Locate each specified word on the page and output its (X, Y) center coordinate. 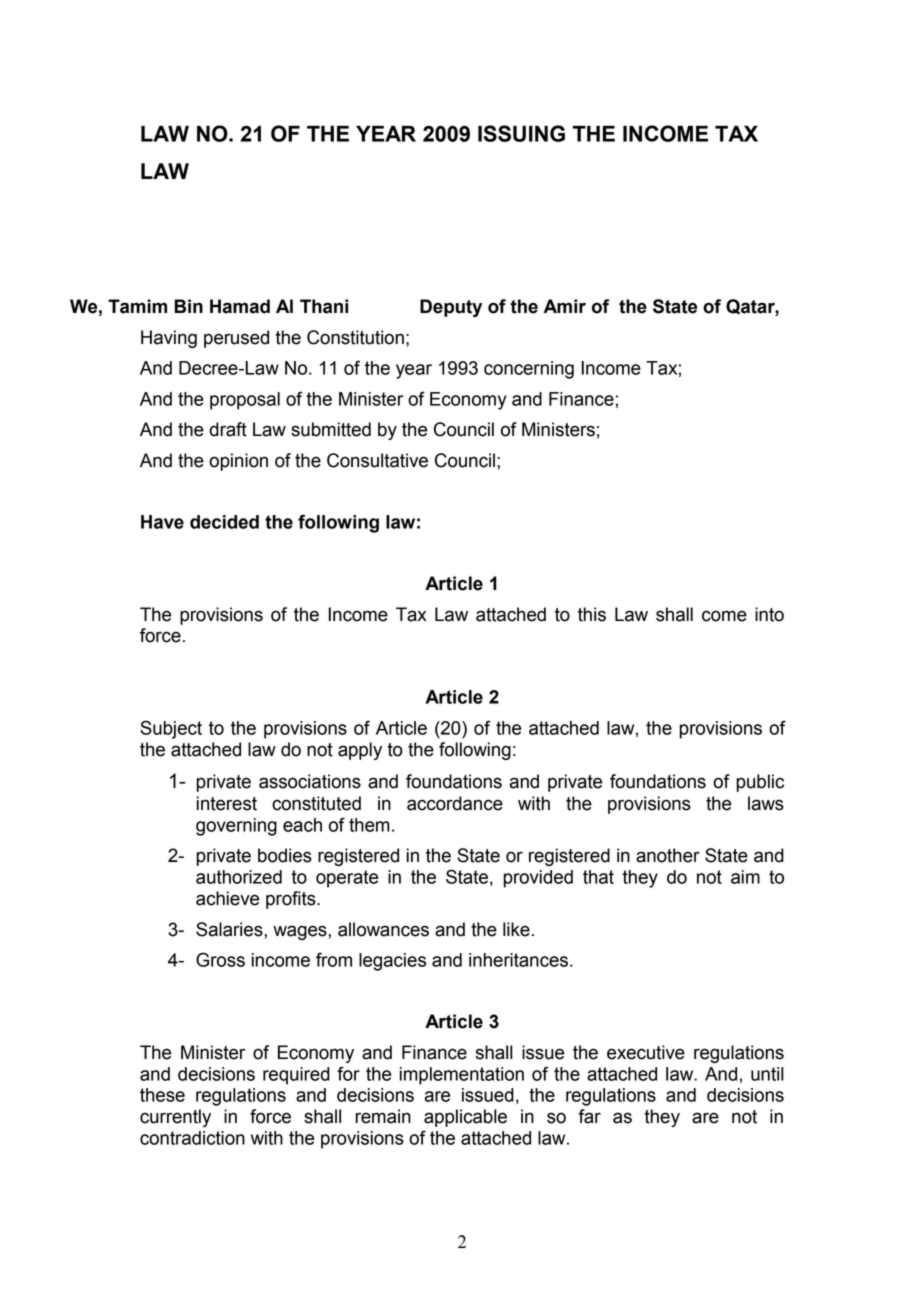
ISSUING (521, 133)
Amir (564, 306)
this (592, 614)
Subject (171, 729)
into (769, 614)
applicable (465, 1118)
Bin (188, 306)
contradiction (192, 1138)
